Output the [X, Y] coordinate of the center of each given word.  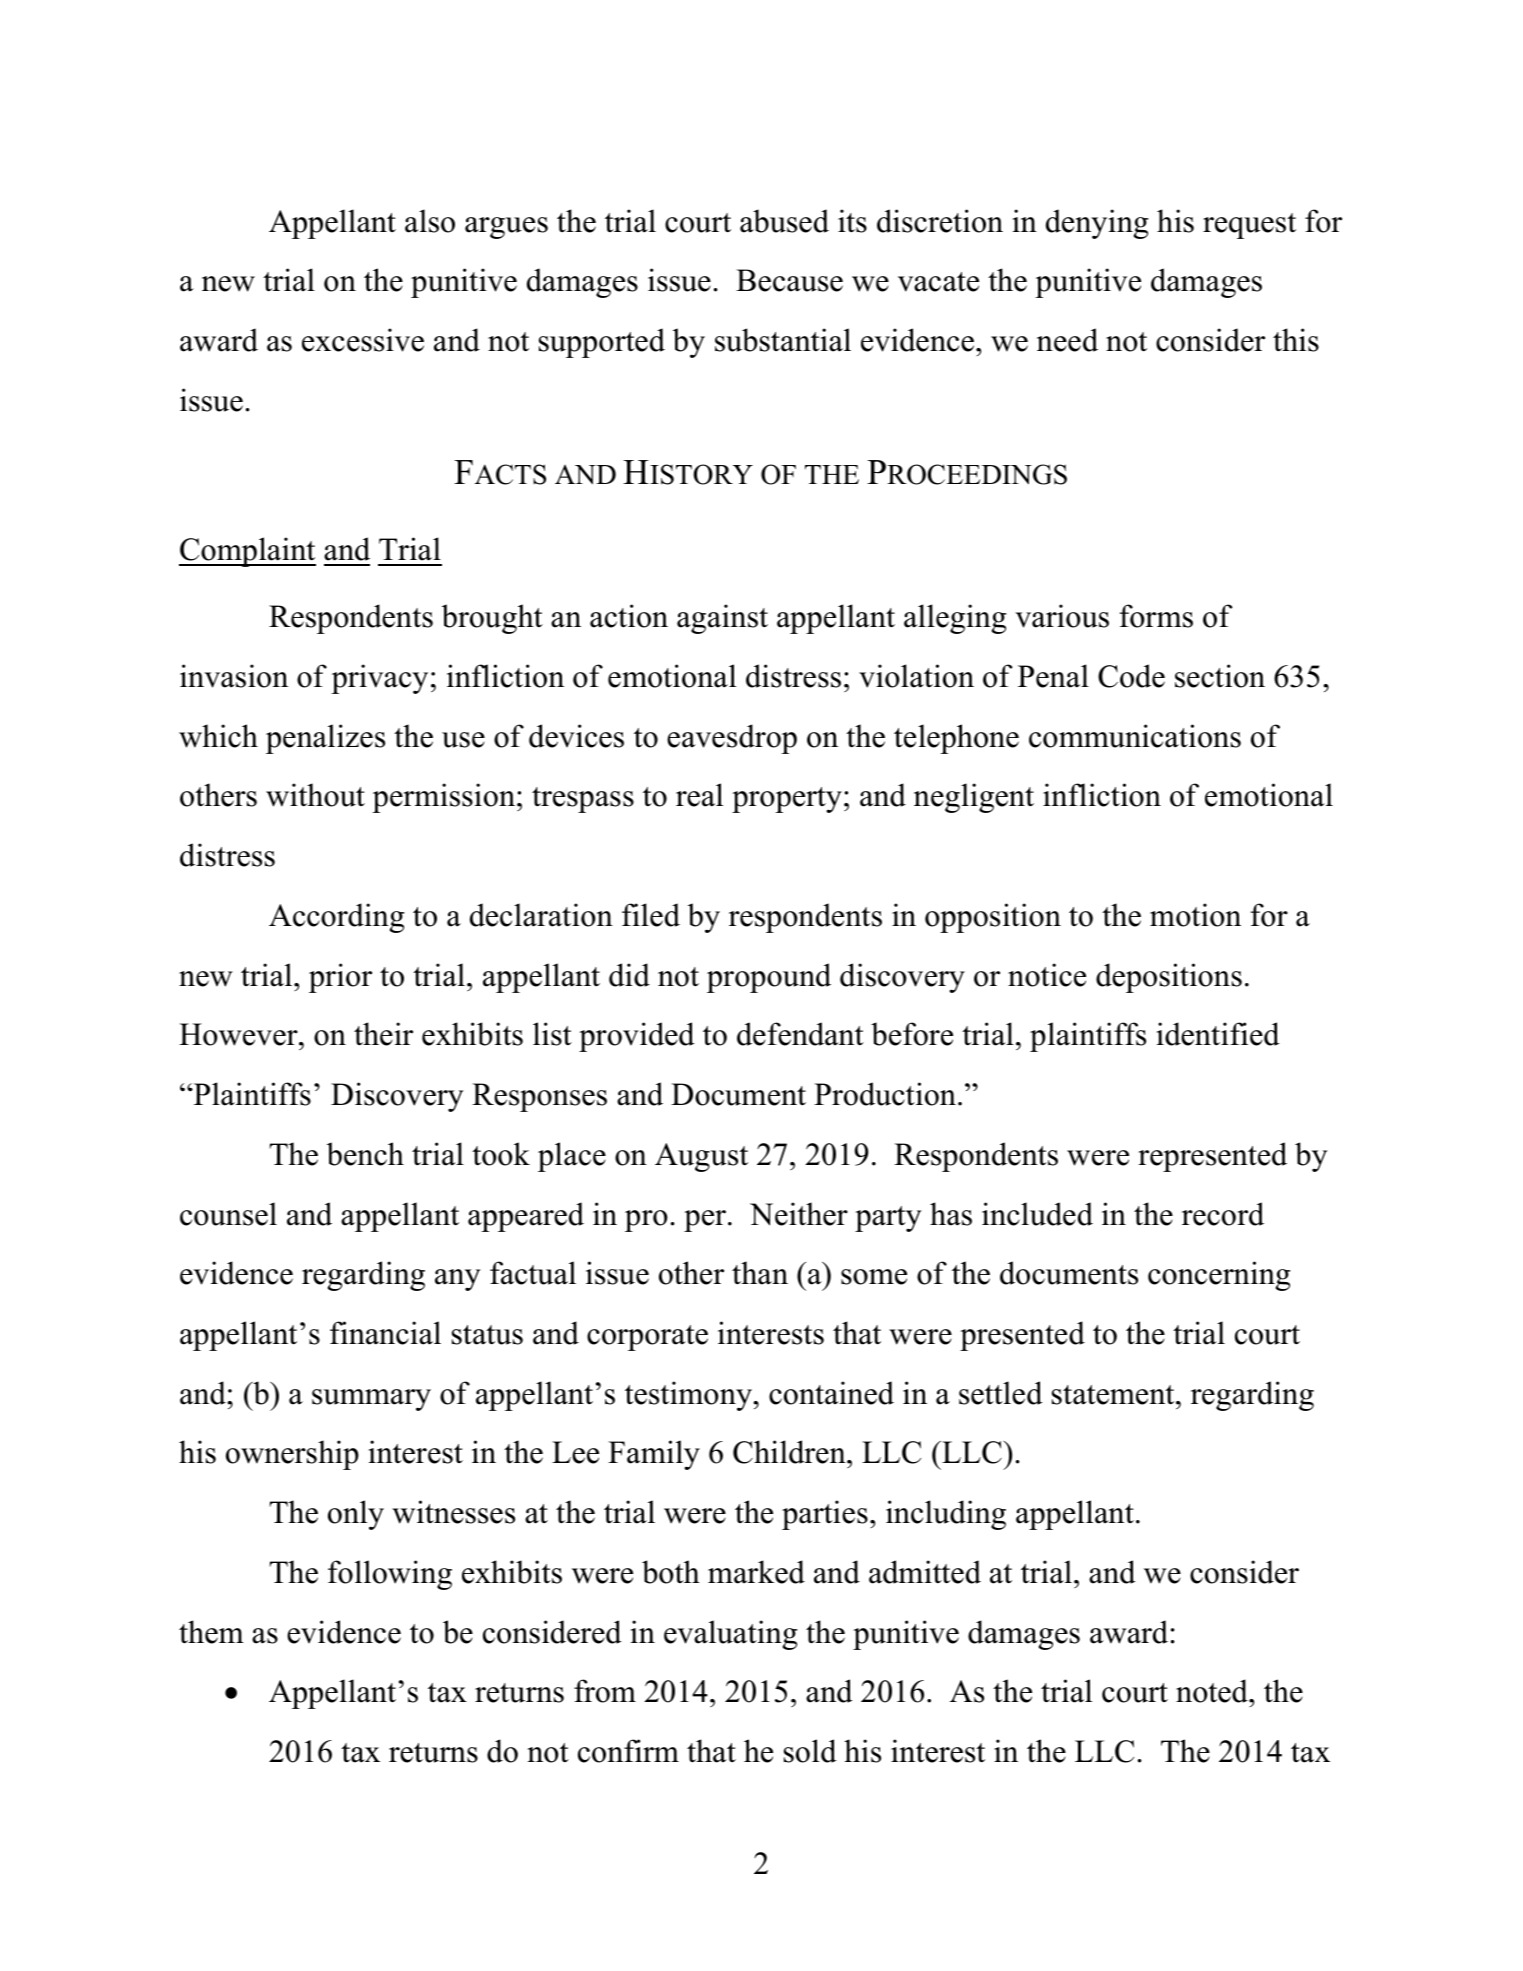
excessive [363, 340]
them [211, 1632]
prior [340, 978]
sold [810, 1751]
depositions [1169, 978]
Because [789, 280]
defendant [800, 1034]
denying [1097, 224]
